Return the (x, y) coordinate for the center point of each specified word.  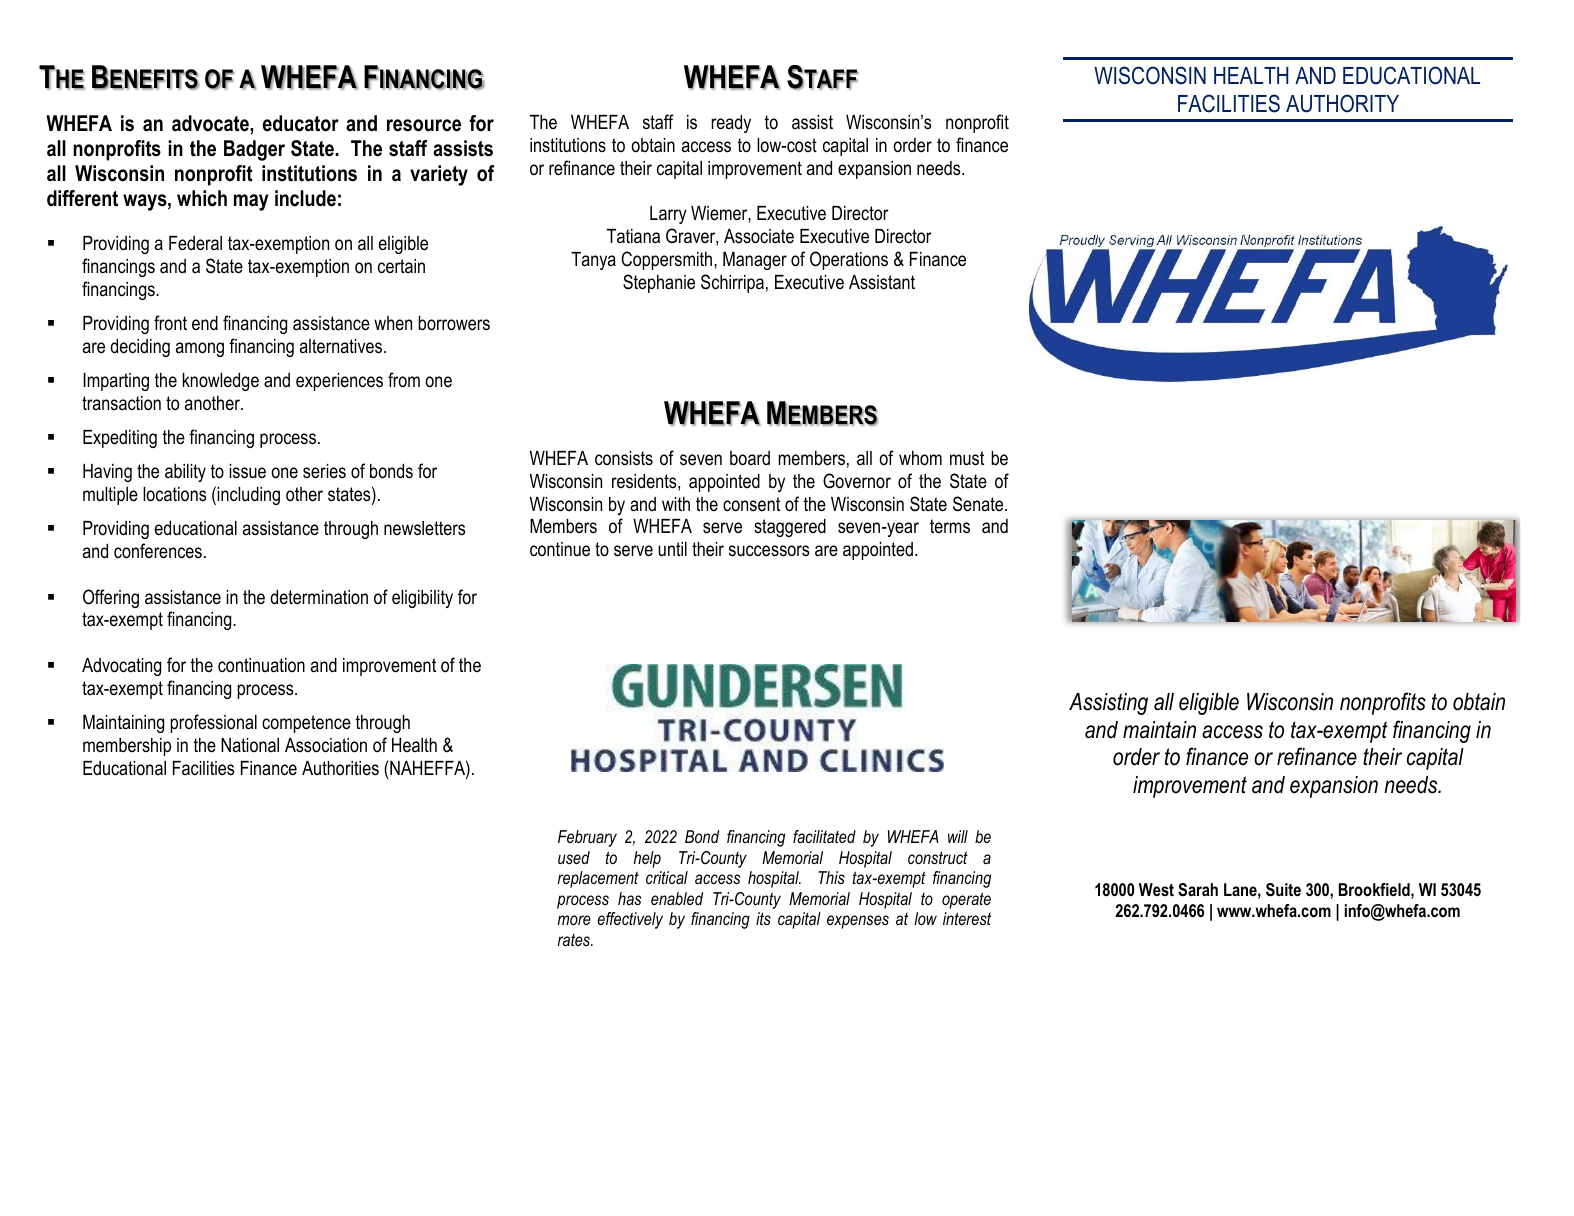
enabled (677, 898)
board (750, 458)
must (967, 458)
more (574, 920)
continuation (261, 665)
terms (950, 526)
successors (769, 551)
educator (301, 123)
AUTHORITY (1342, 103)
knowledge (221, 382)
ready (731, 124)
